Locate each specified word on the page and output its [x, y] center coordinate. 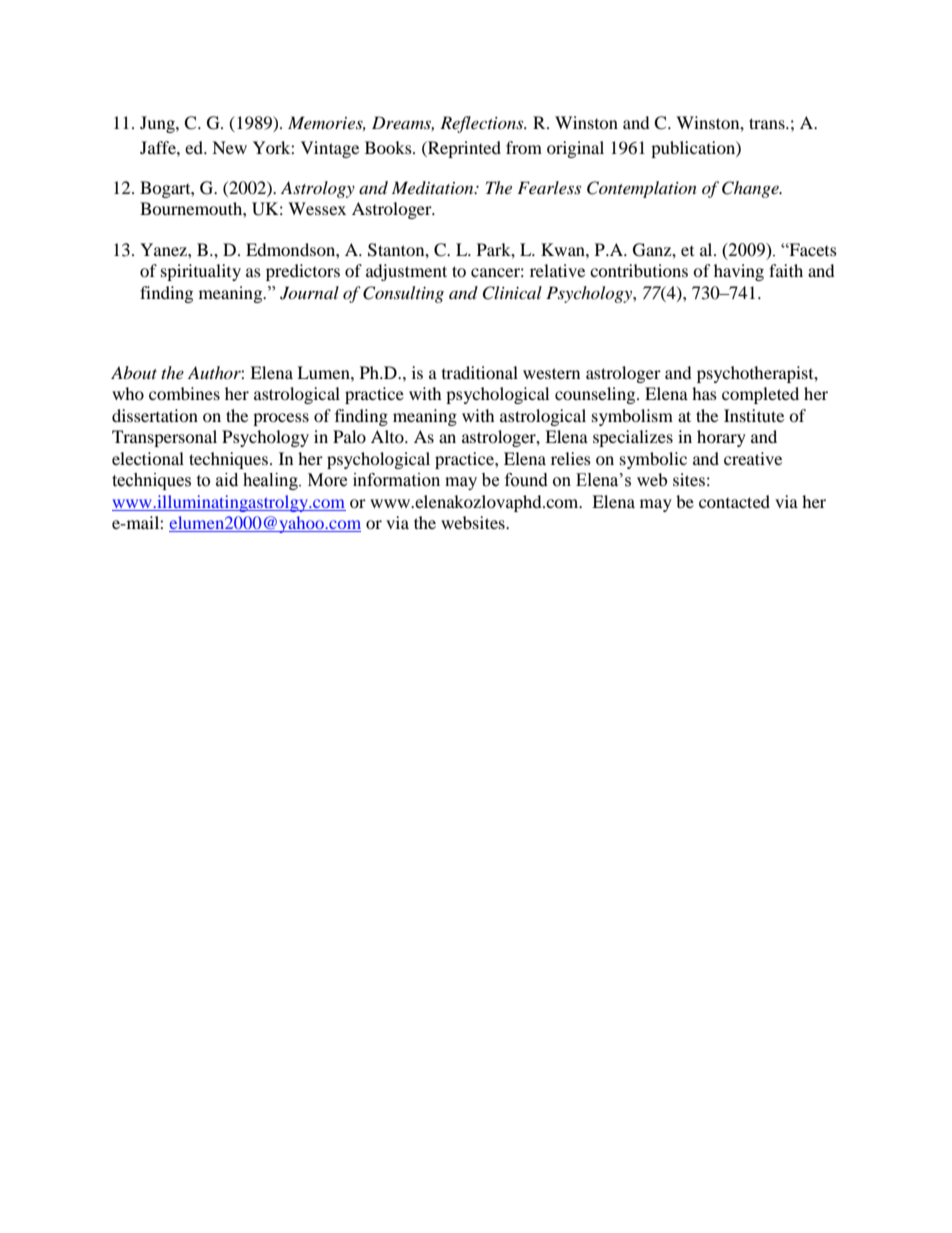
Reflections [483, 124]
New [229, 147]
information [396, 480]
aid [227, 480]
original [575, 149]
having [739, 272]
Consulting [403, 294]
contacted [734, 501]
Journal [309, 293]
